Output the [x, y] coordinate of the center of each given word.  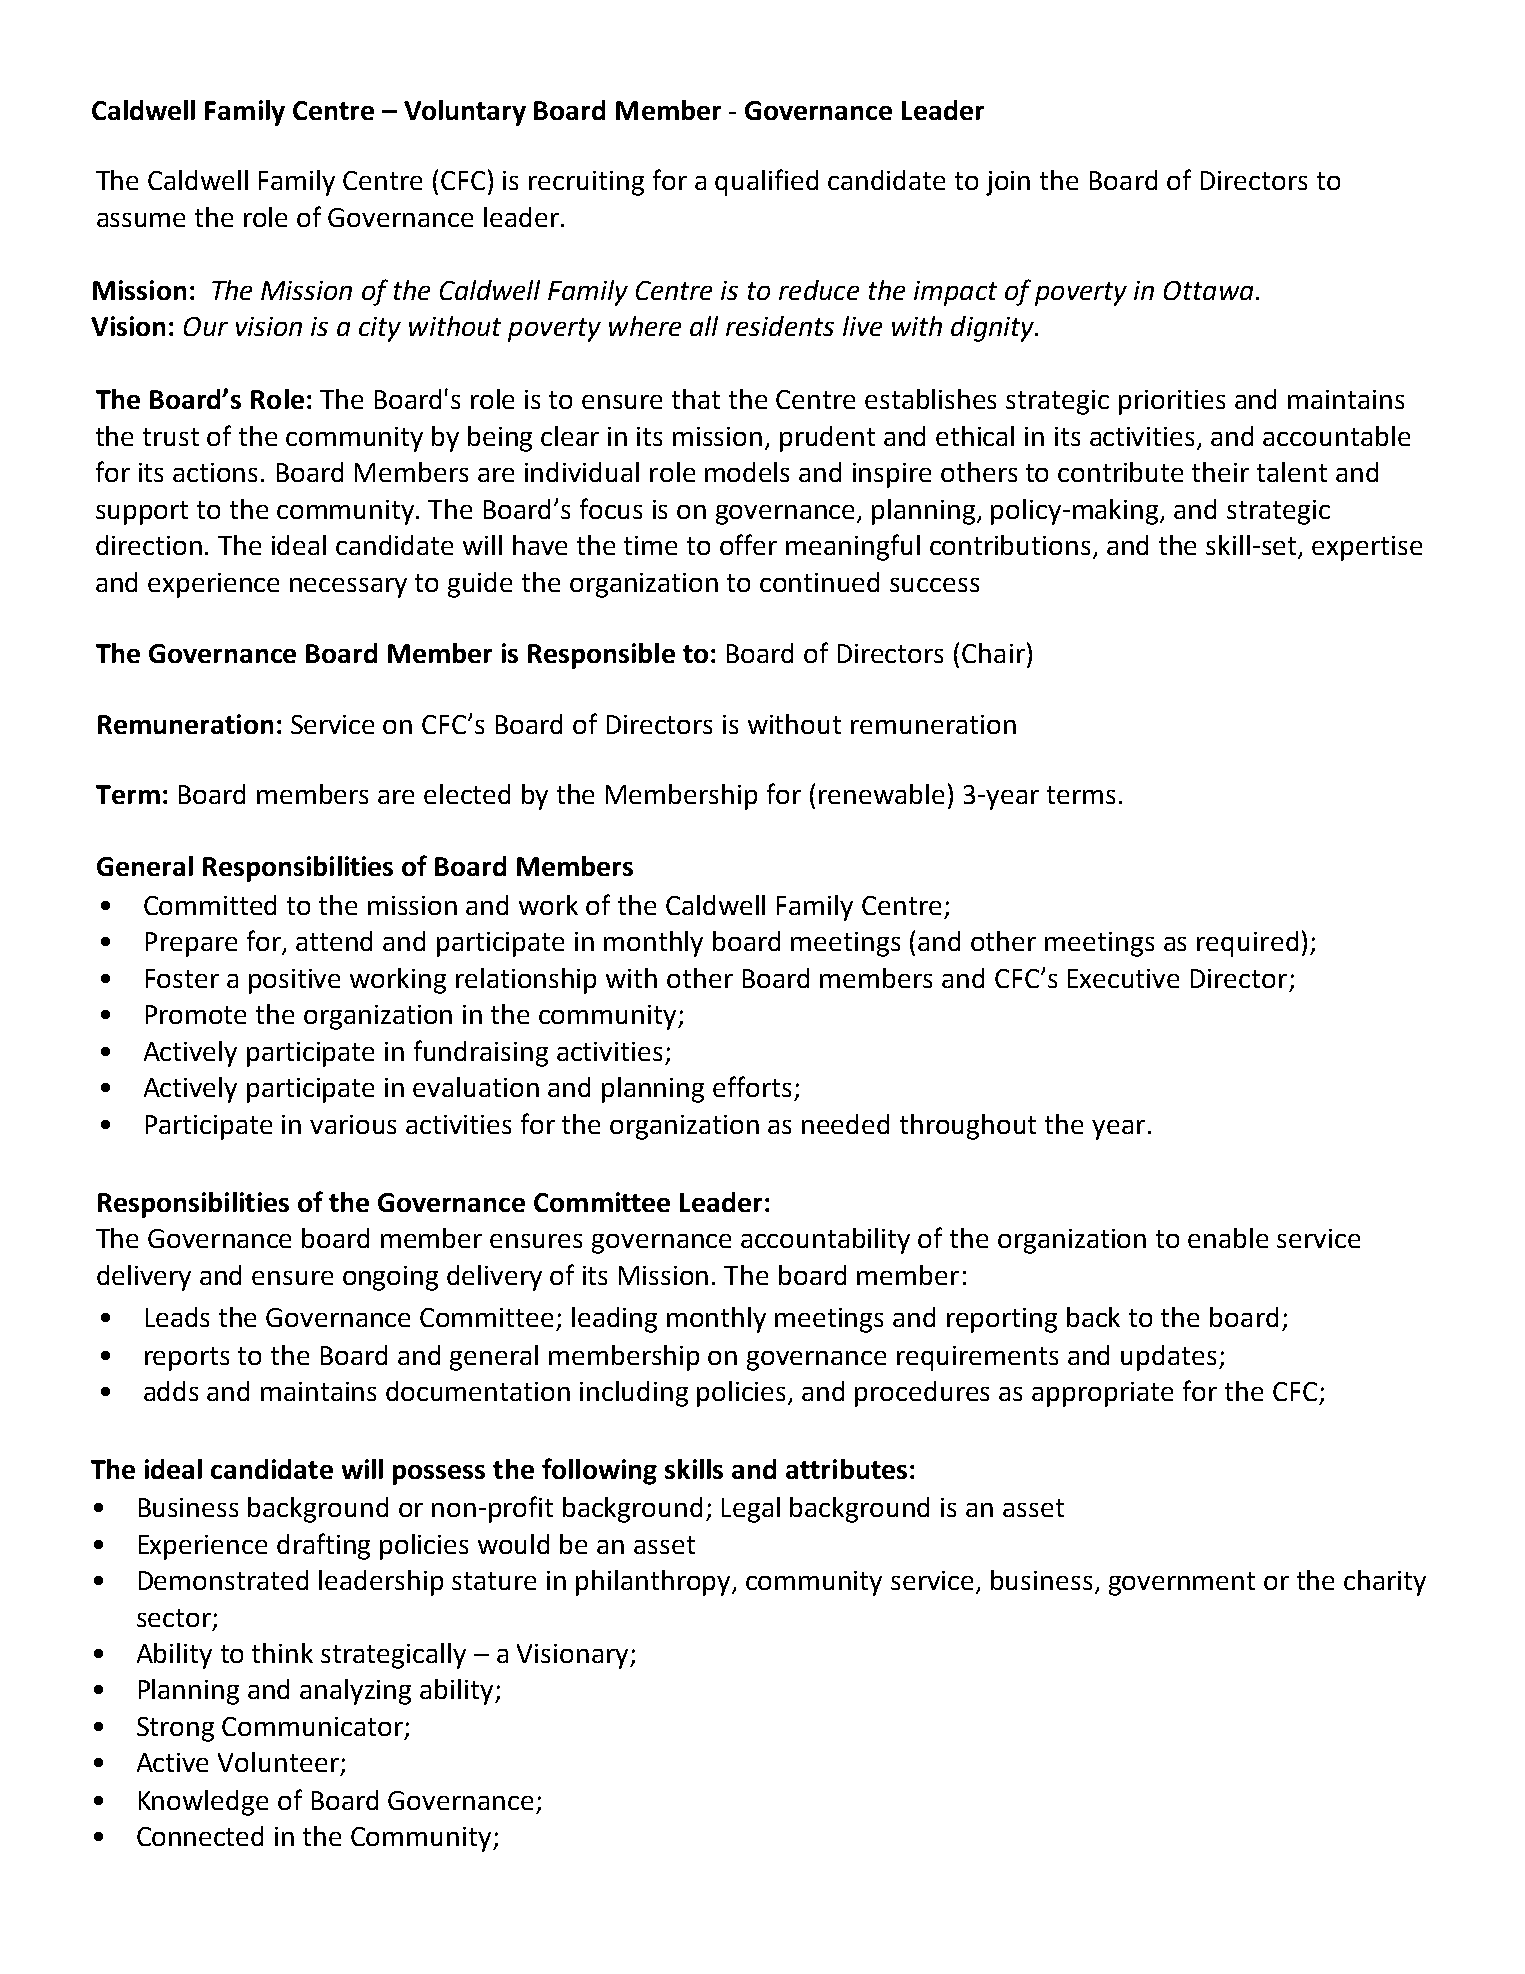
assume [141, 220]
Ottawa [1208, 290]
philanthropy [655, 1583]
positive [294, 981]
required [1247, 944]
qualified [766, 182]
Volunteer [278, 1762]
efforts [752, 1086]
